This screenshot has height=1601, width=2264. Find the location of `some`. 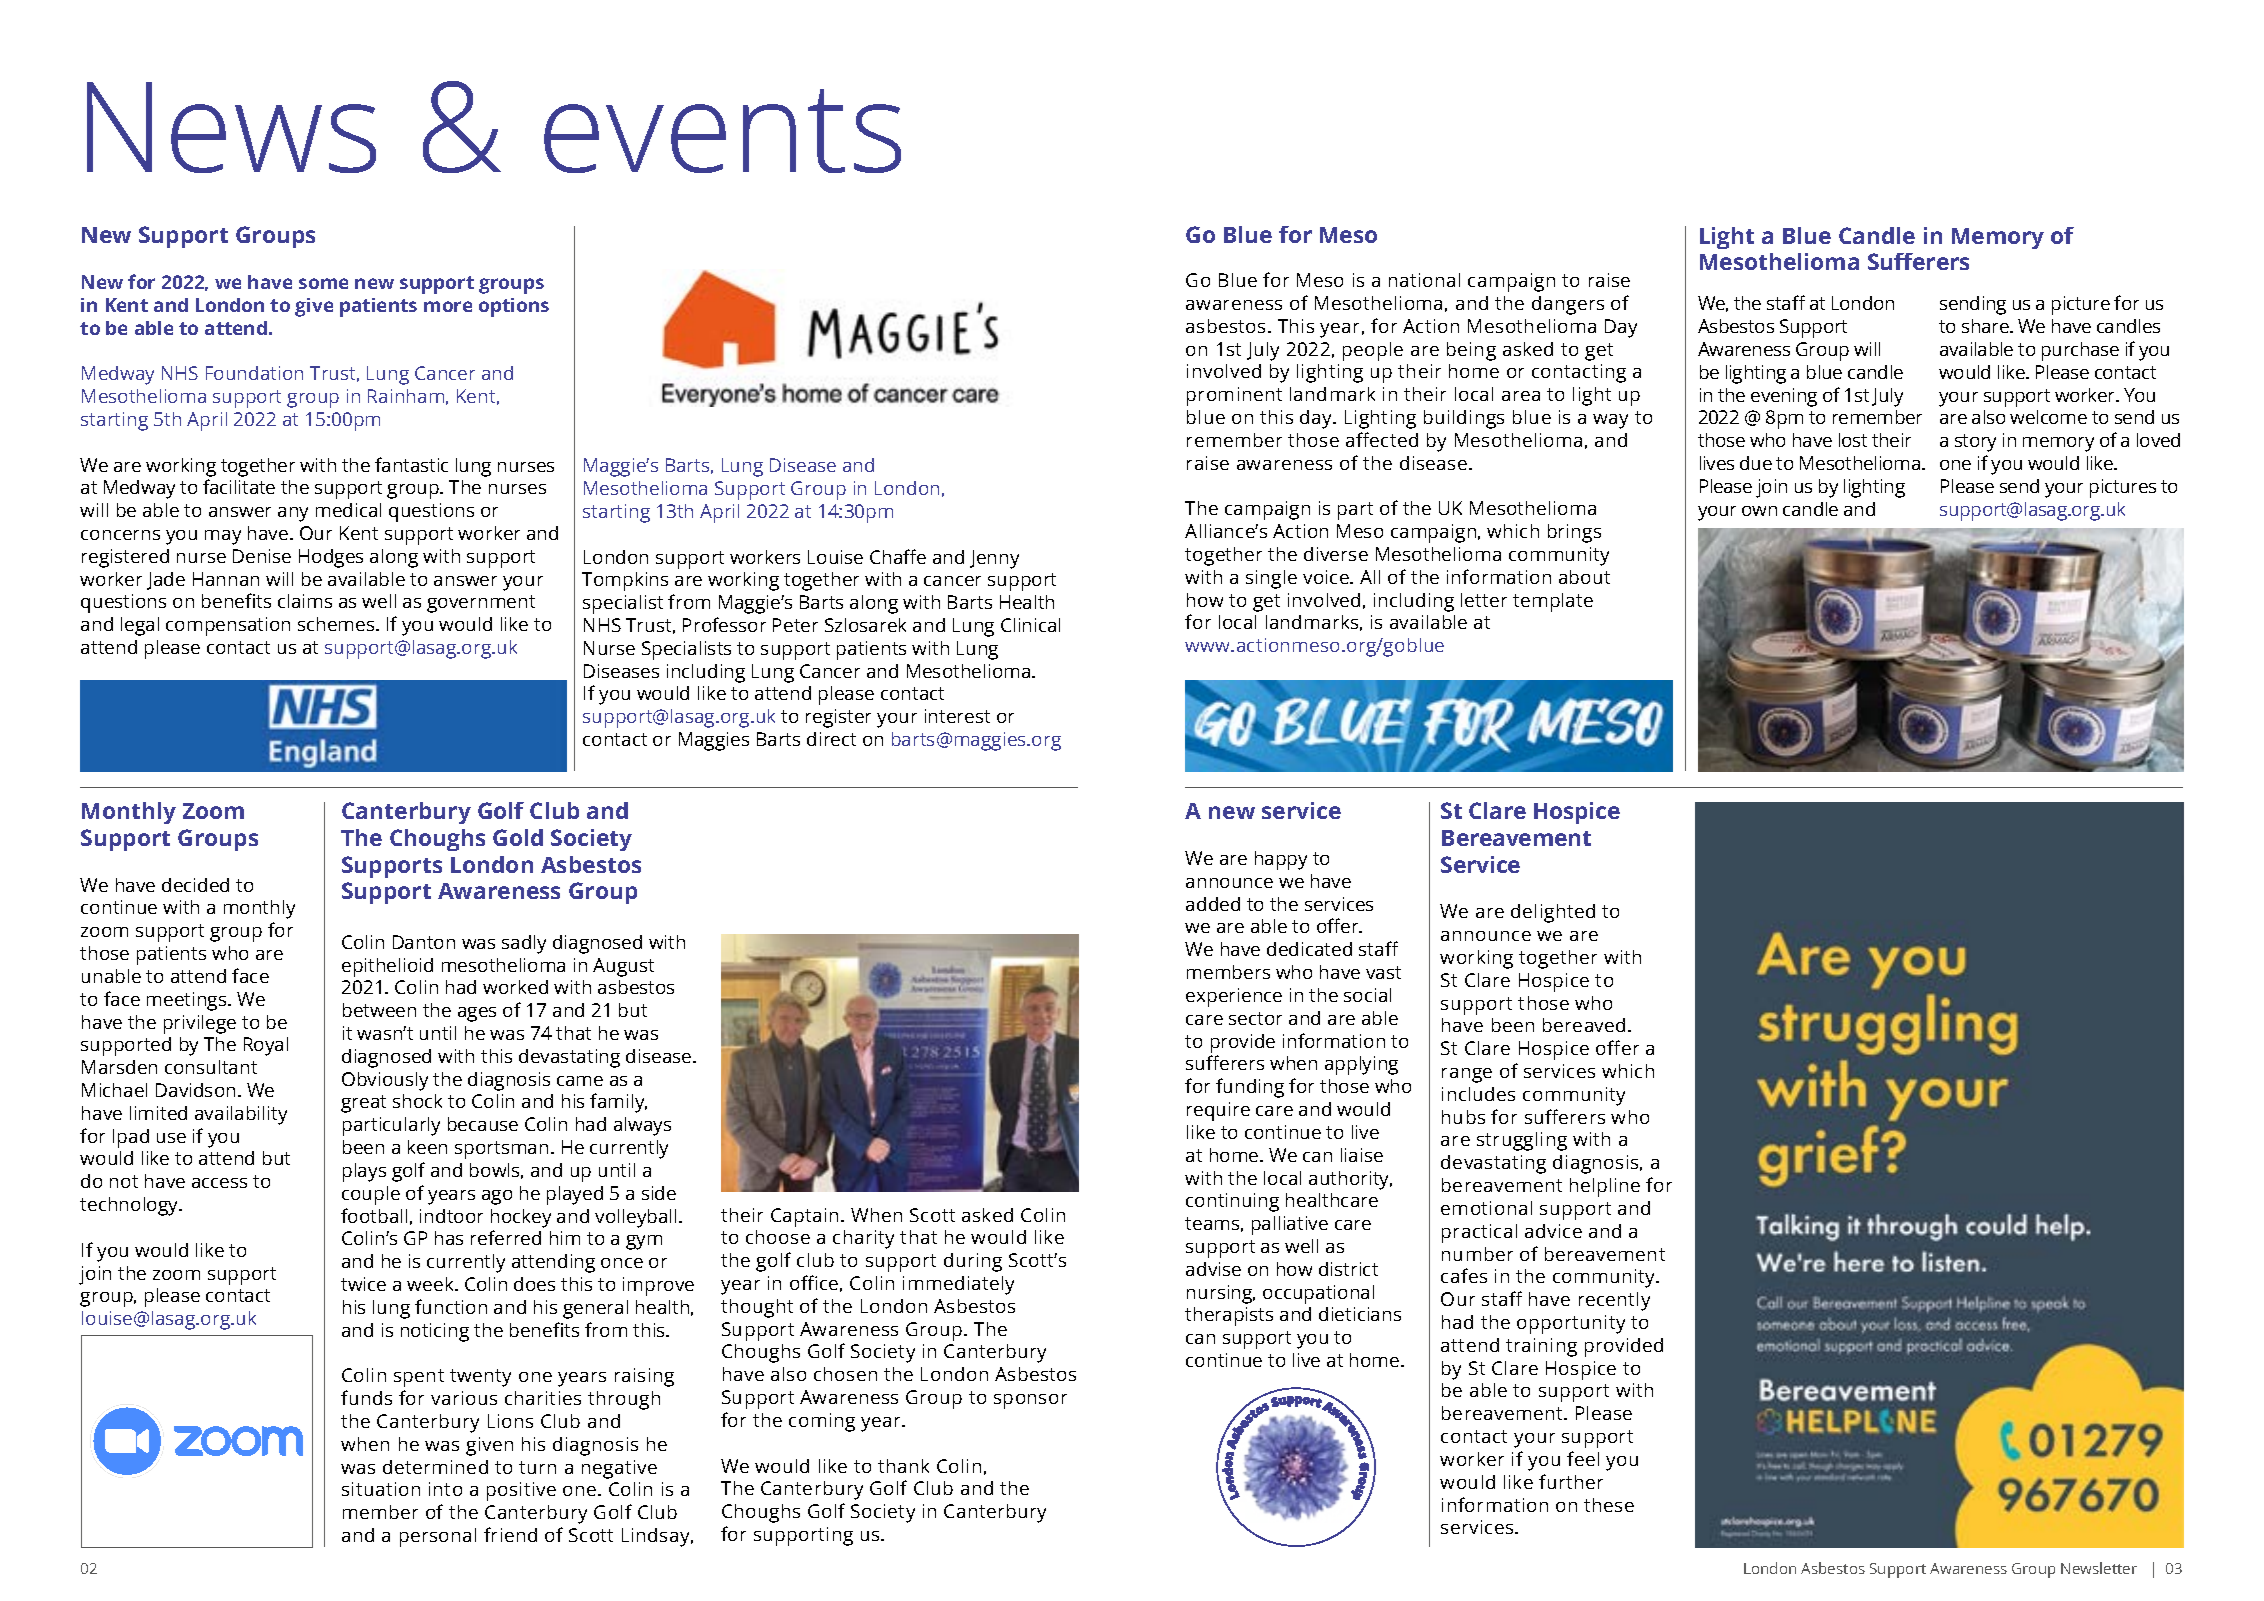

some is located at coordinates (323, 283).
